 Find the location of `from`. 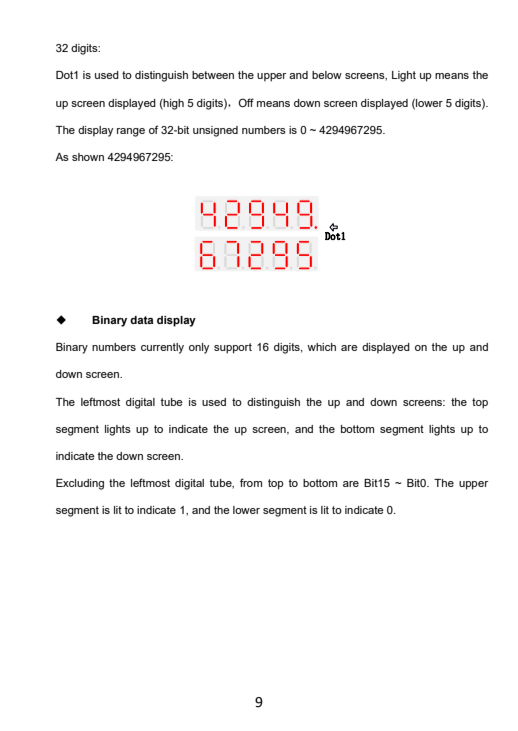

from is located at coordinates (251, 482).
